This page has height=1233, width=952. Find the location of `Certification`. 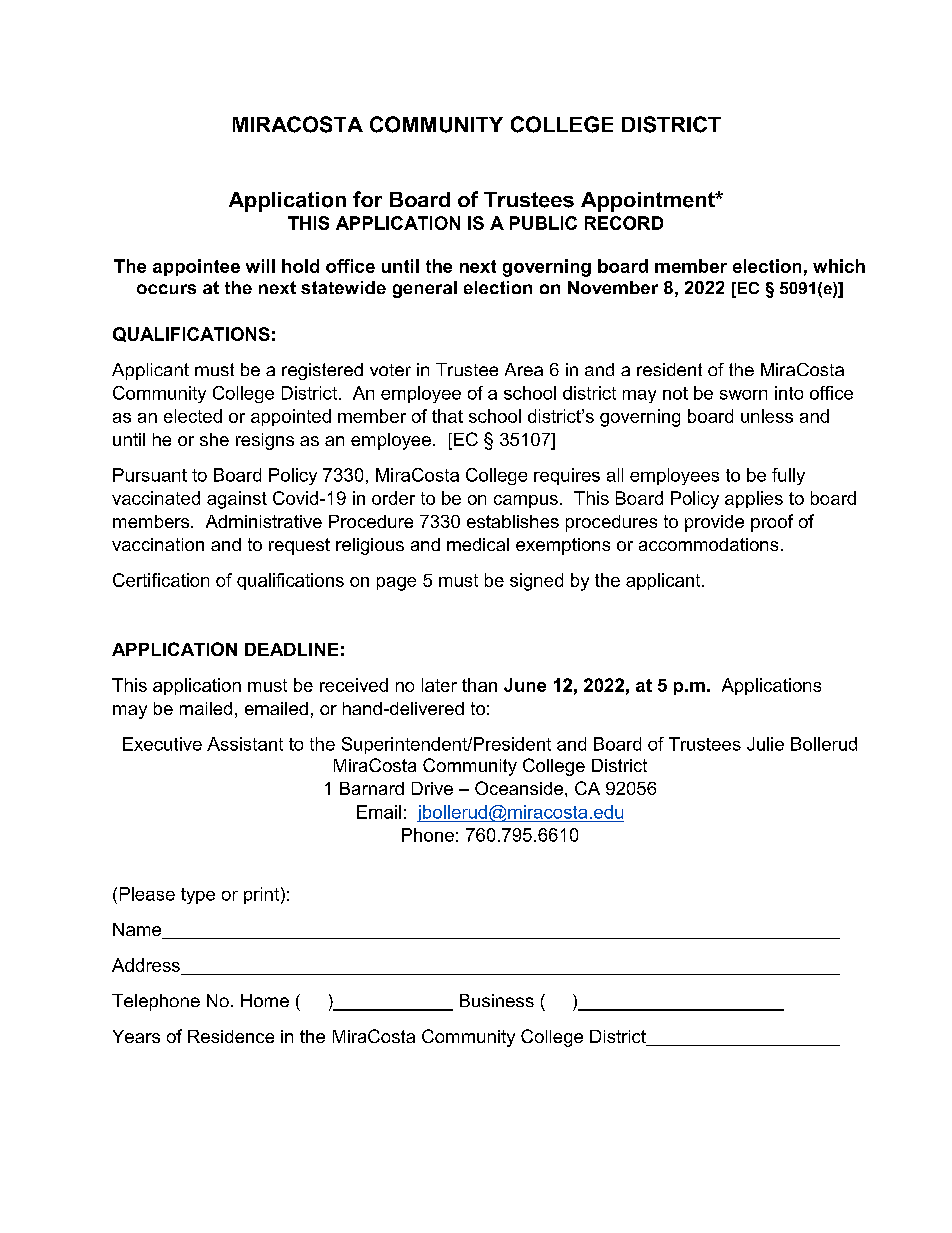

Certification is located at coordinates (161, 580).
